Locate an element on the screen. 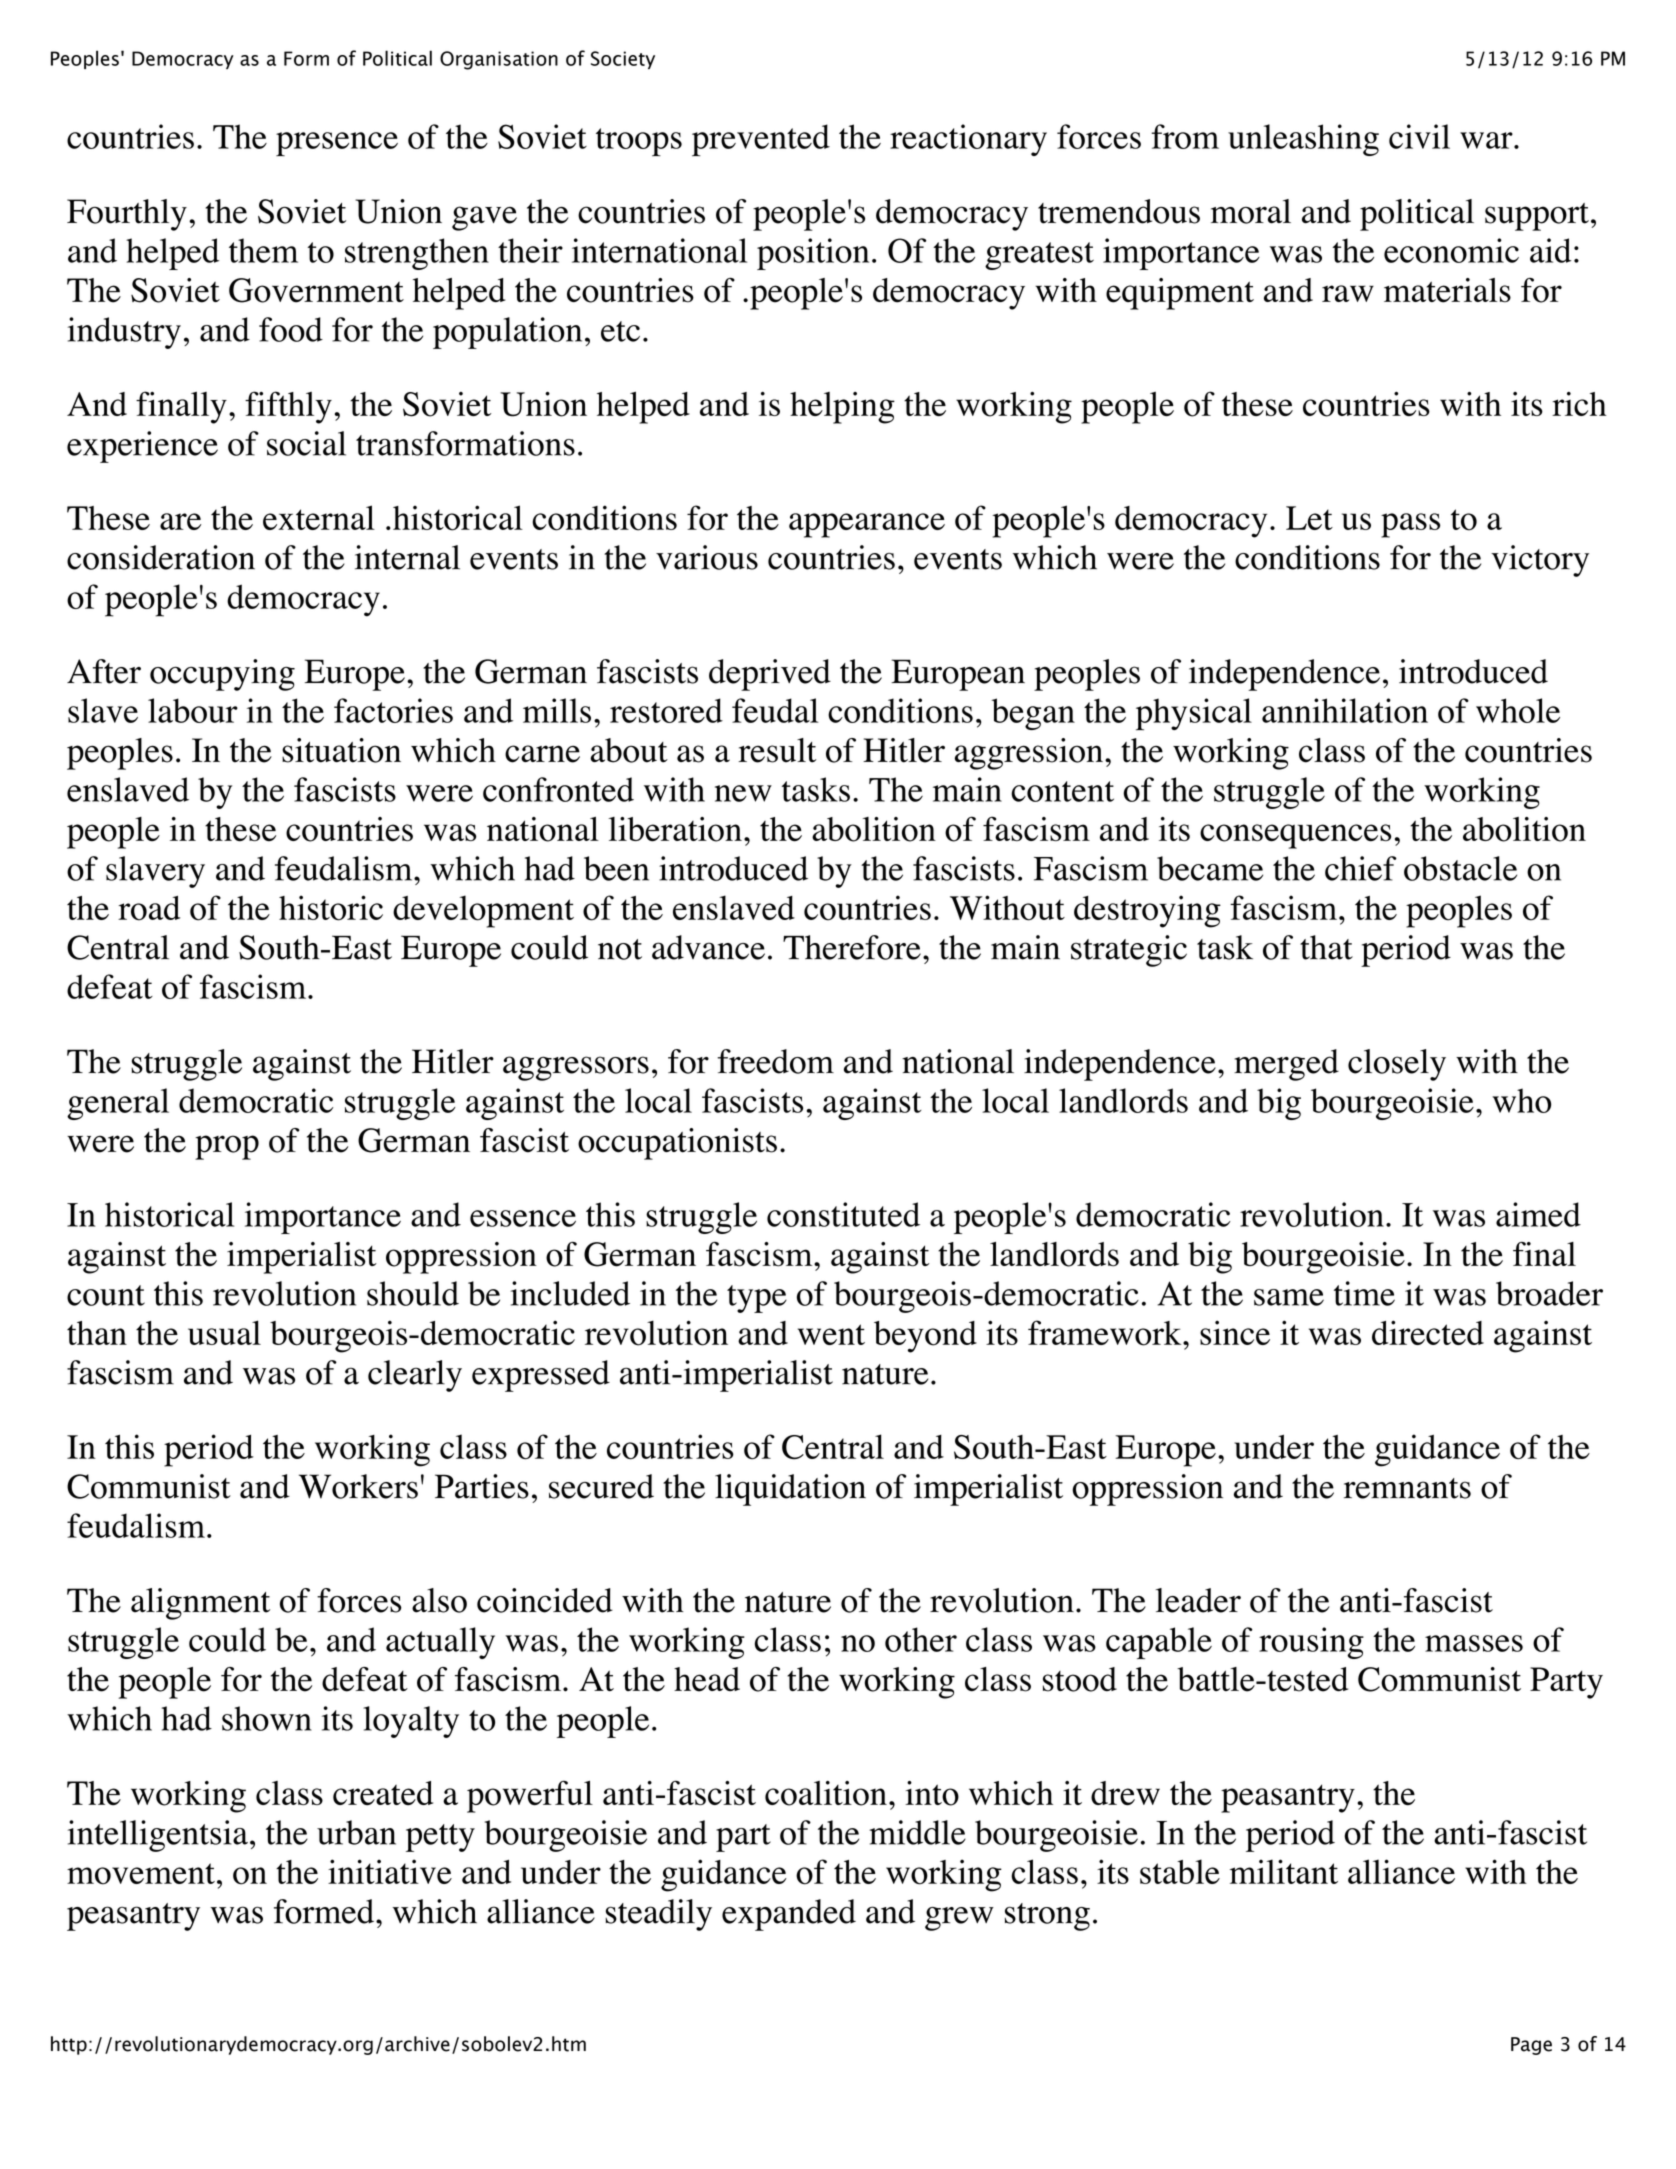  closely is located at coordinates (1397, 1065).
